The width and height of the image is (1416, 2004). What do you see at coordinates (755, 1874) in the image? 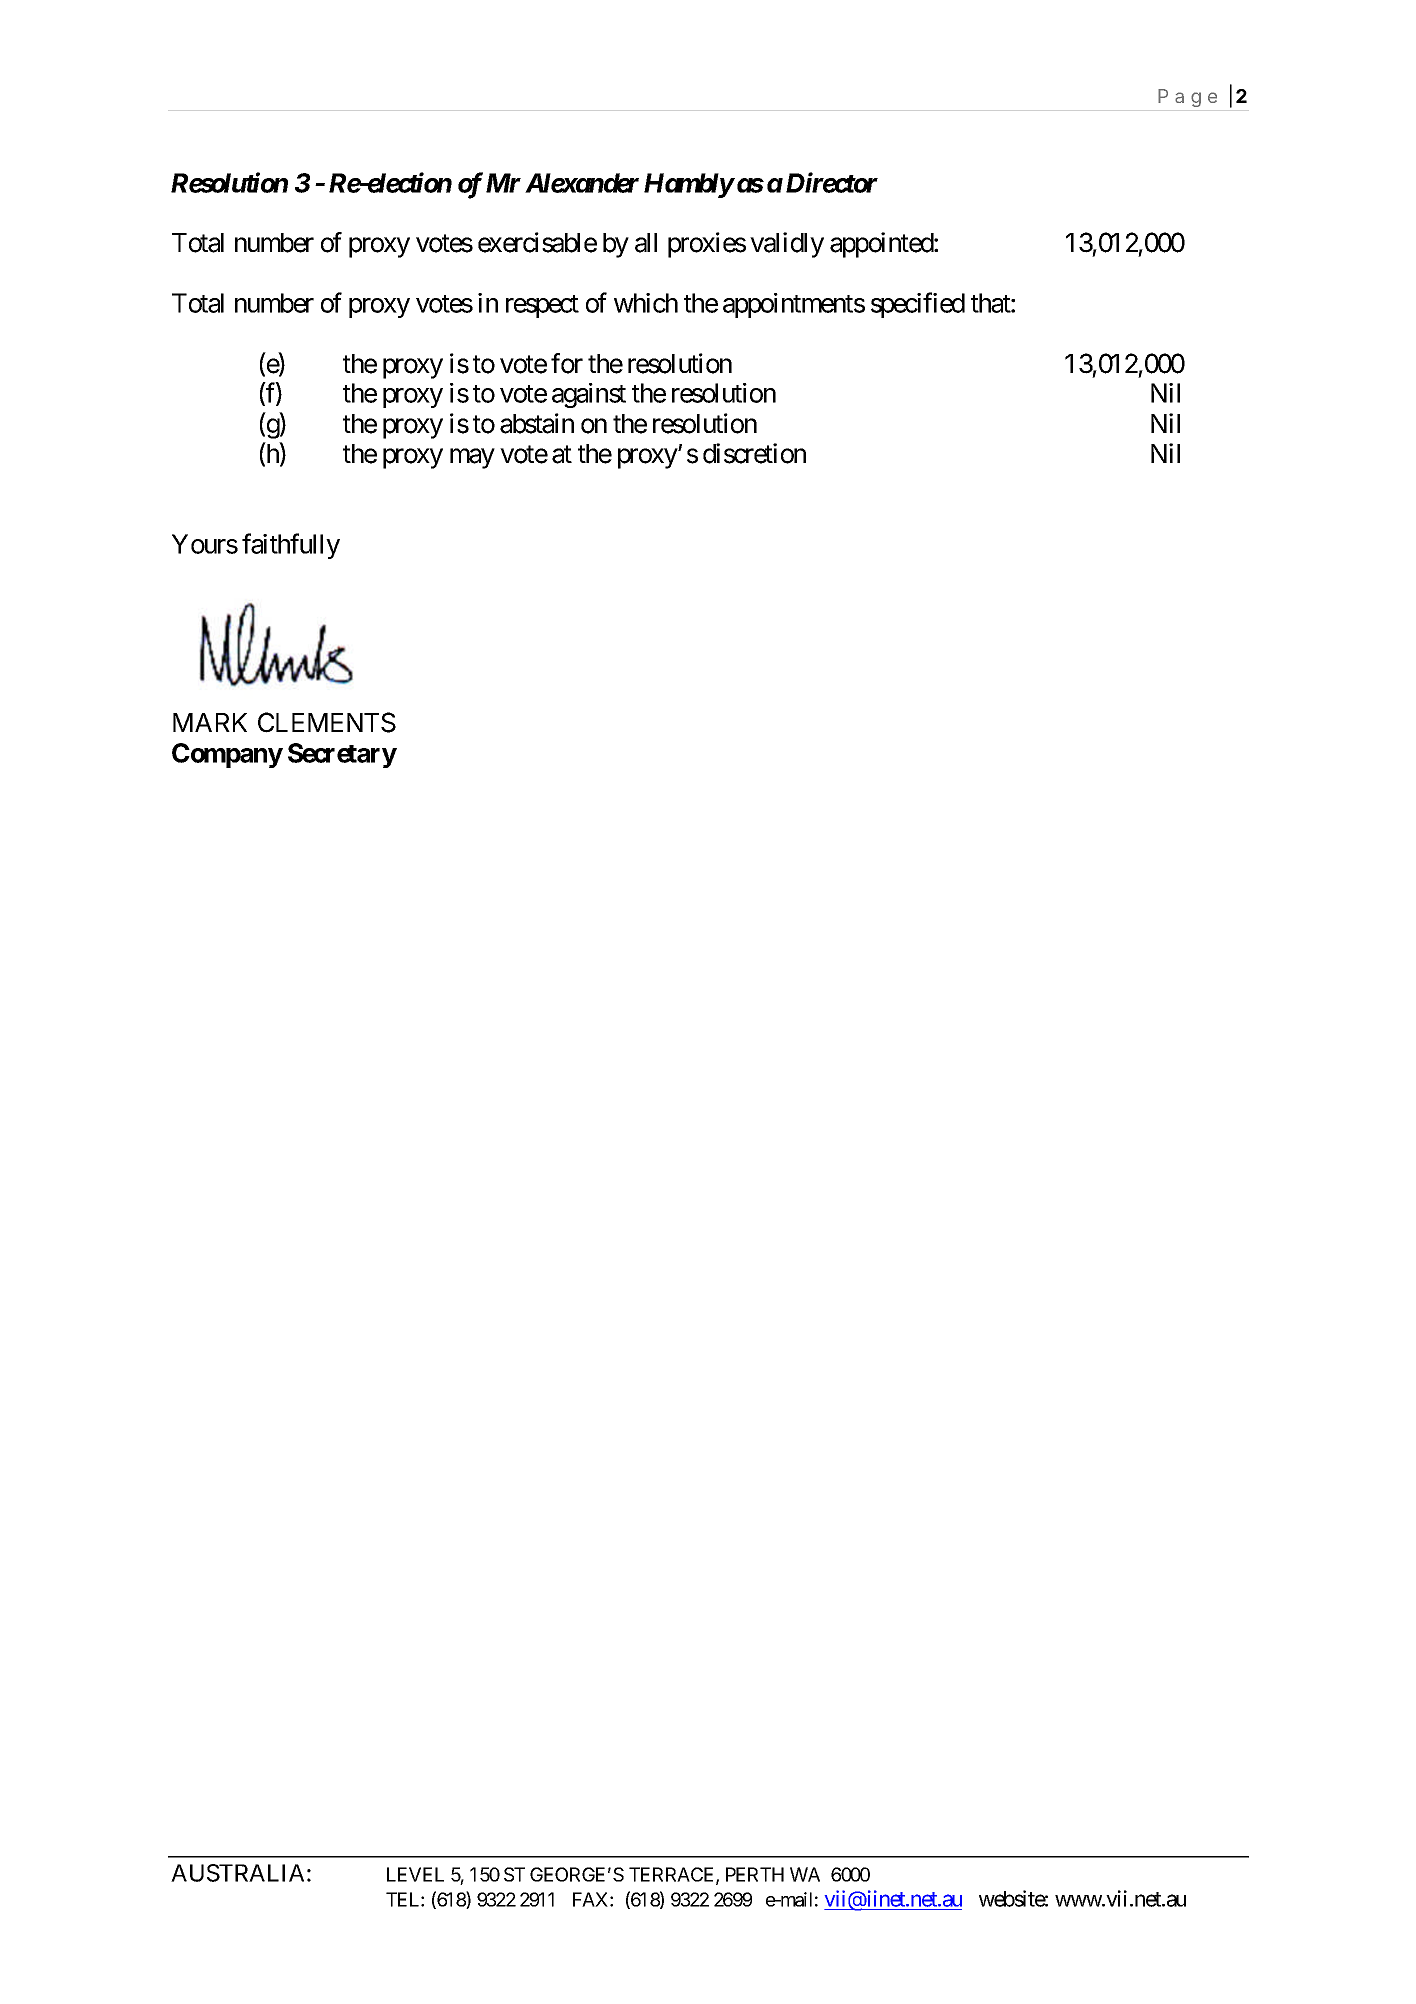
I see `PERTH` at bounding box center [755, 1874].
